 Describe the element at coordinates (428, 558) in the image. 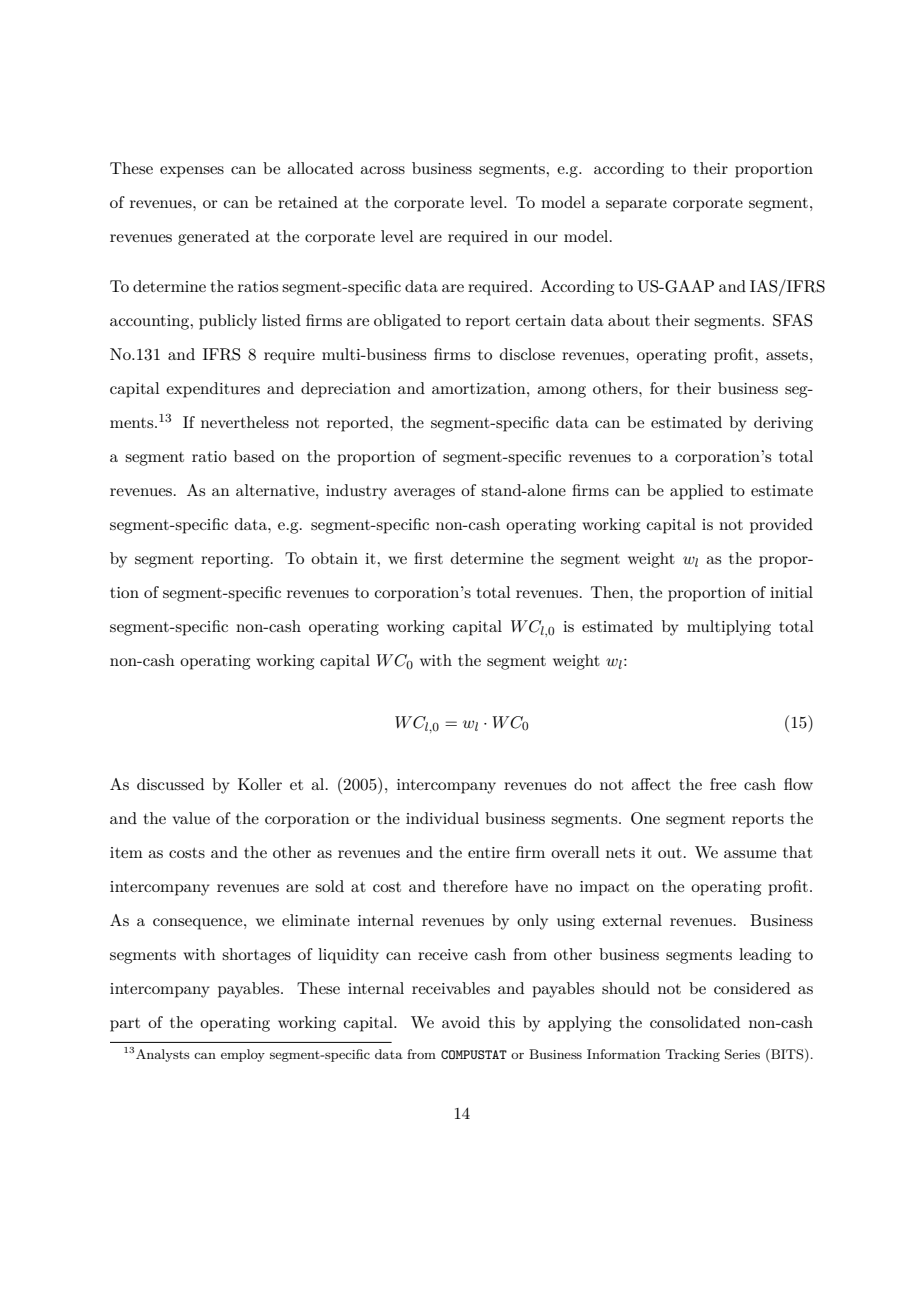

I see `first` at that location.
